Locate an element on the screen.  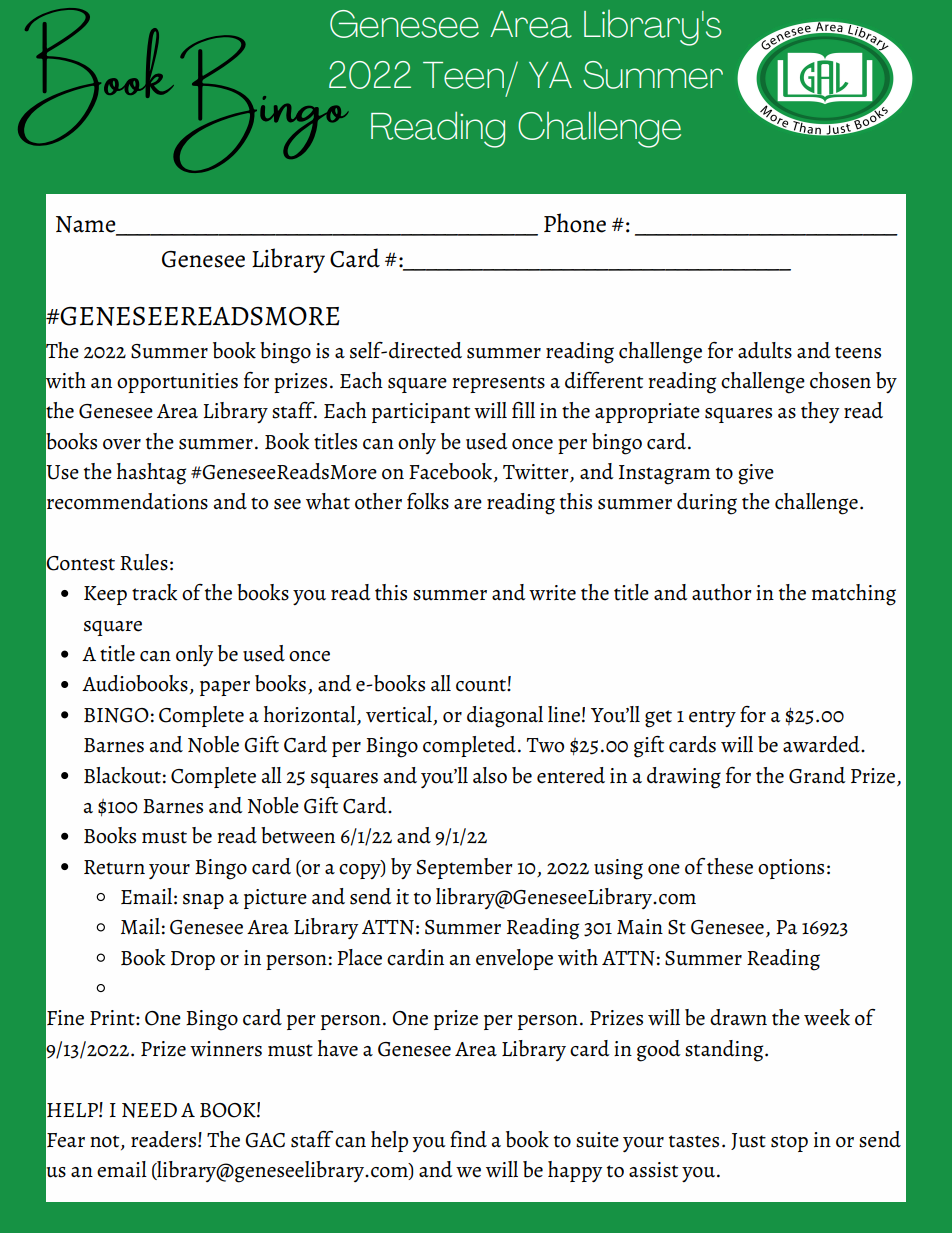
adults is located at coordinates (765, 350).
